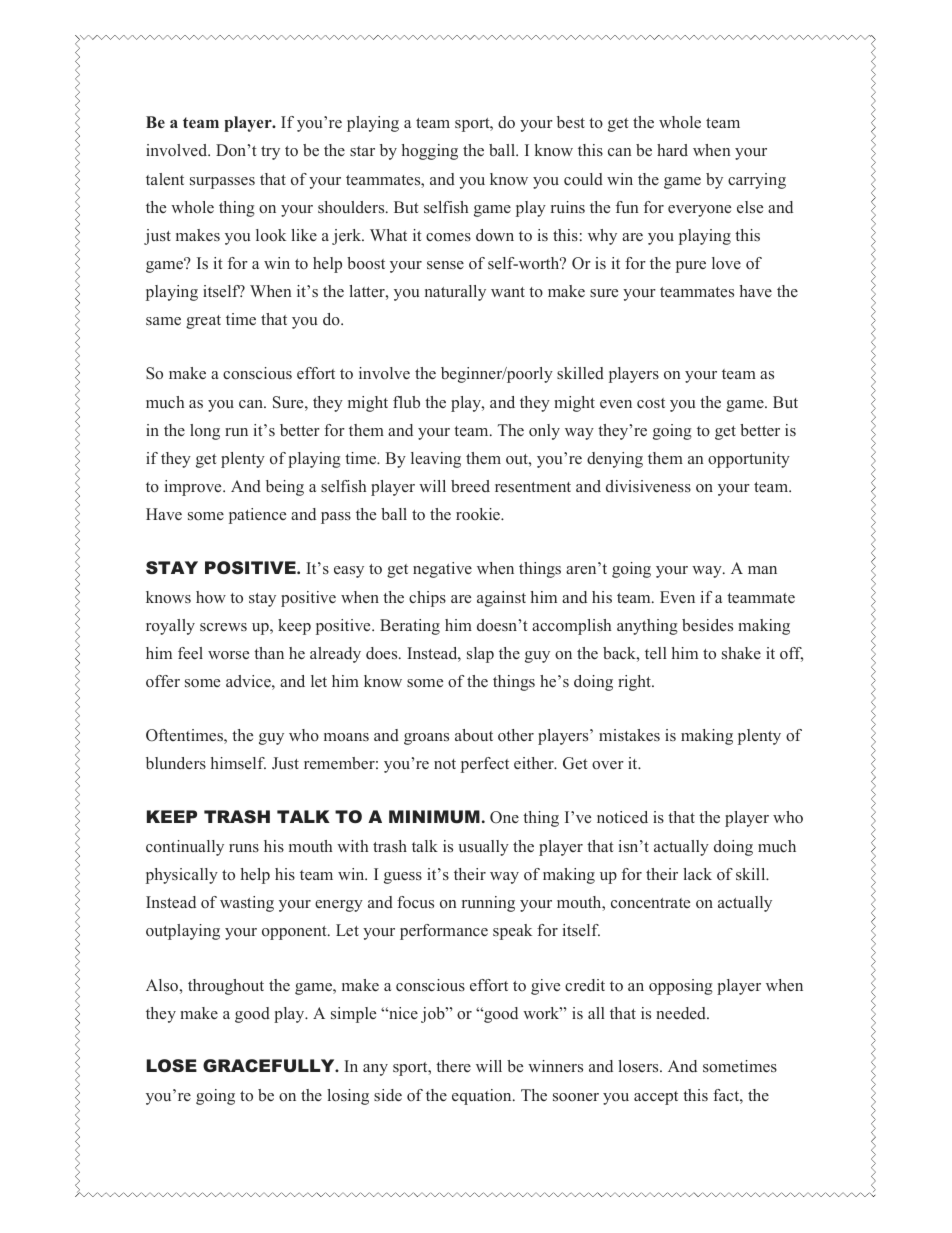 The image size is (952, 1233). Describe the element at coordinates (453, 1066) in the document. I see `there` at that location.
